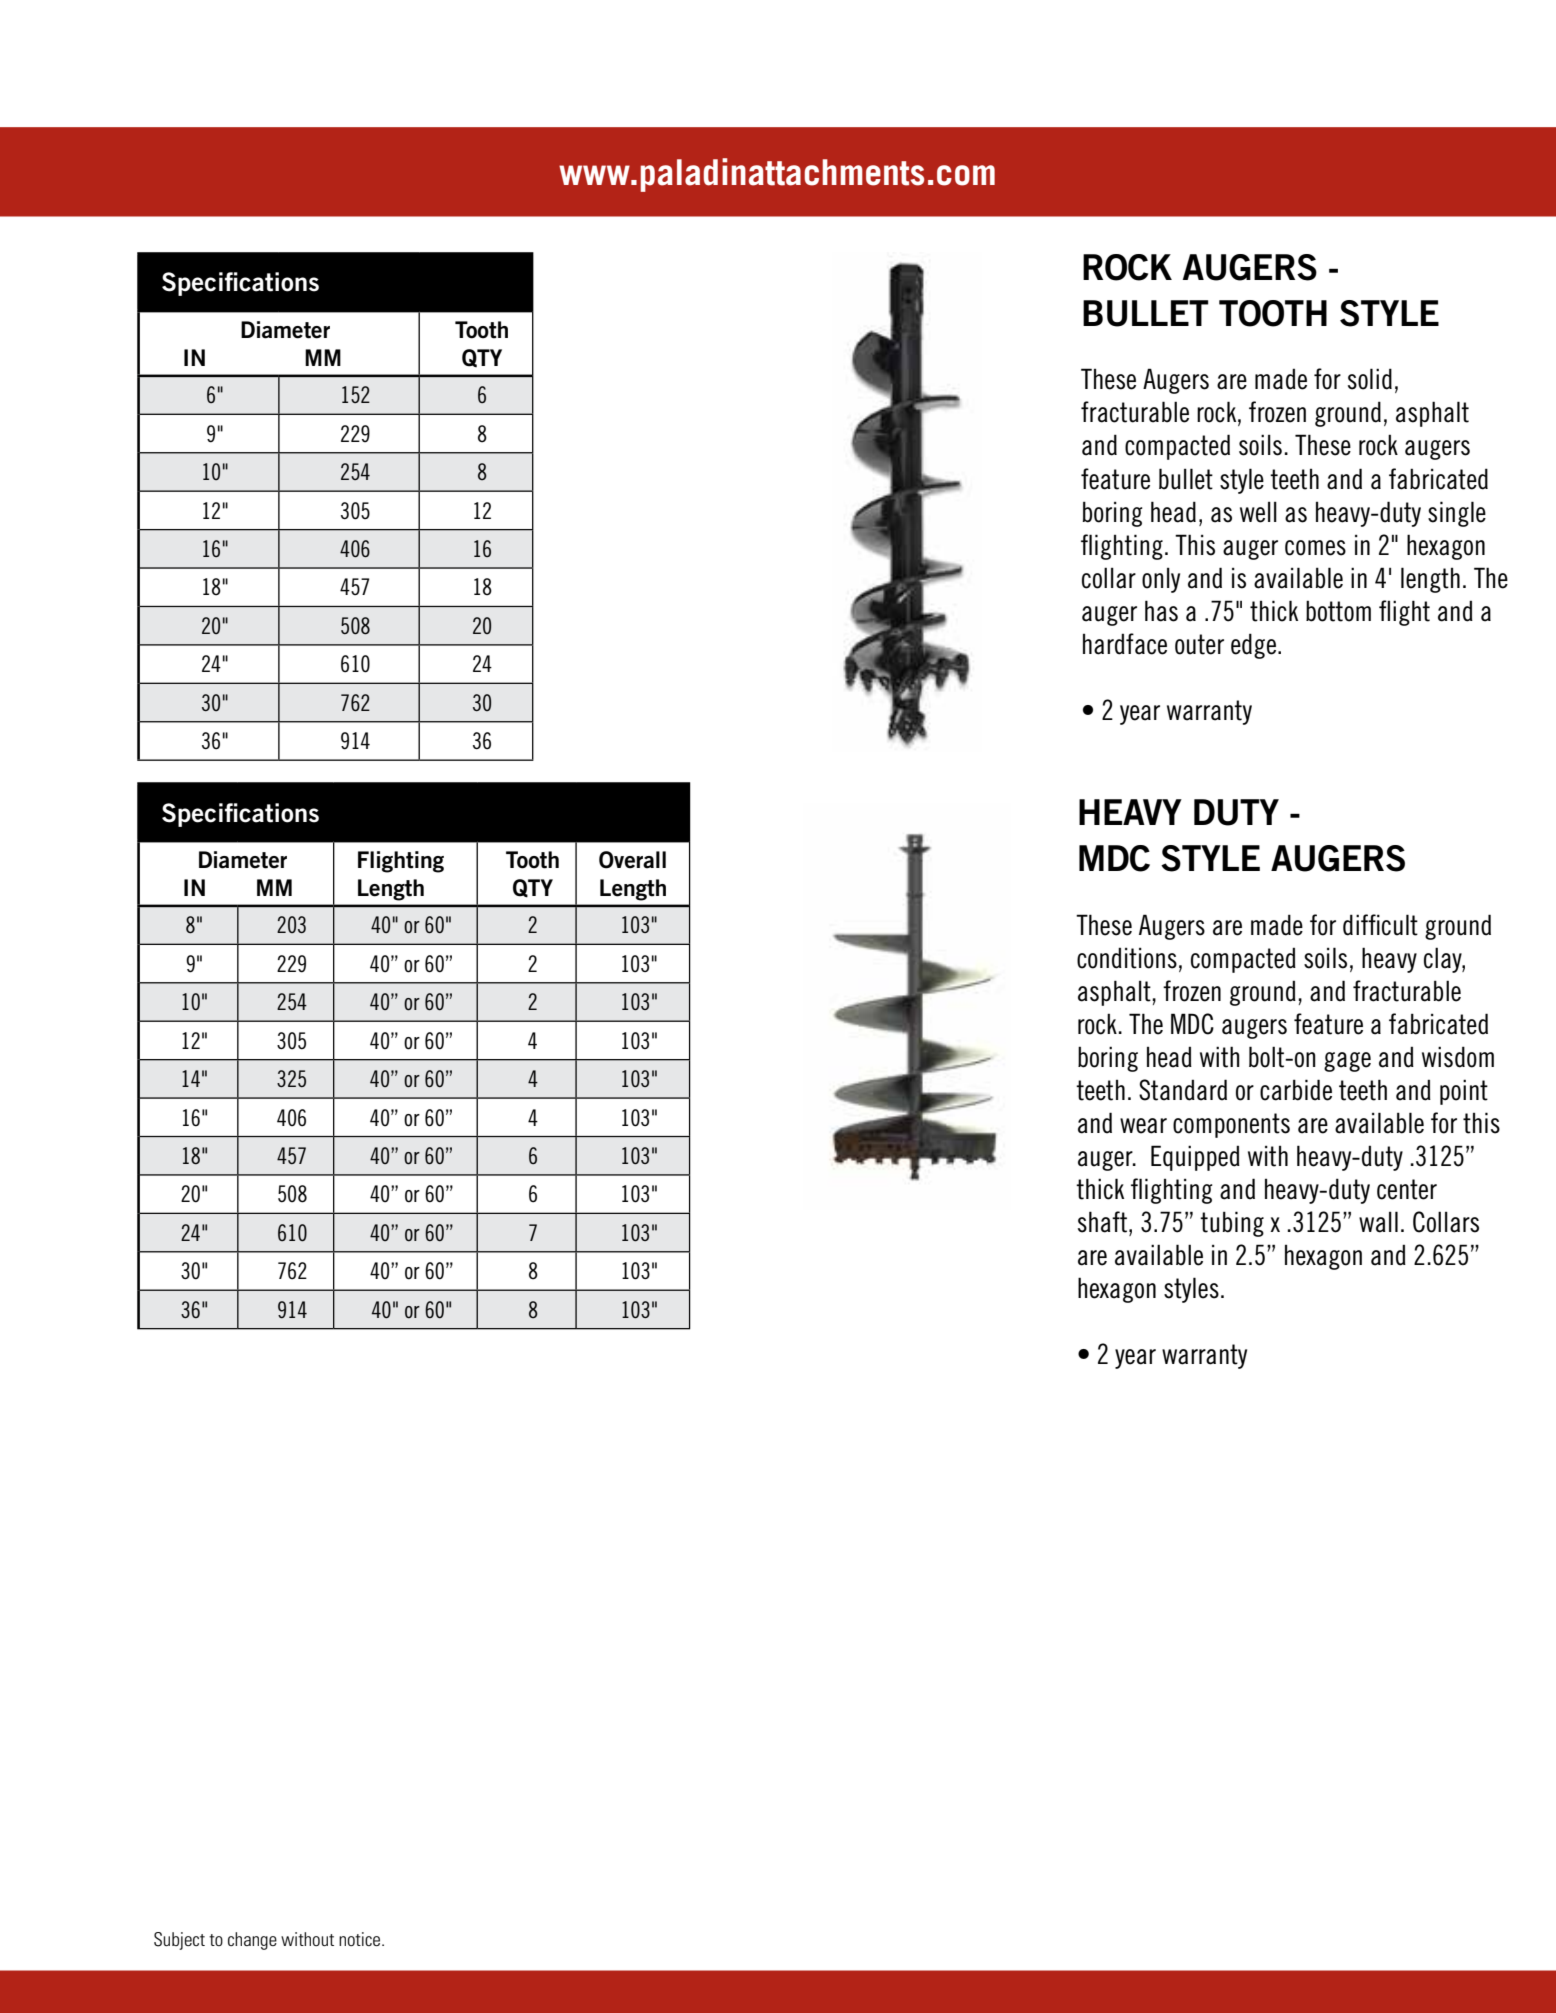 This screenshot has height=2013, width=1556. Describe the element at coordinates (361, 1939) in the screenshot. I see `notice` at that location.
